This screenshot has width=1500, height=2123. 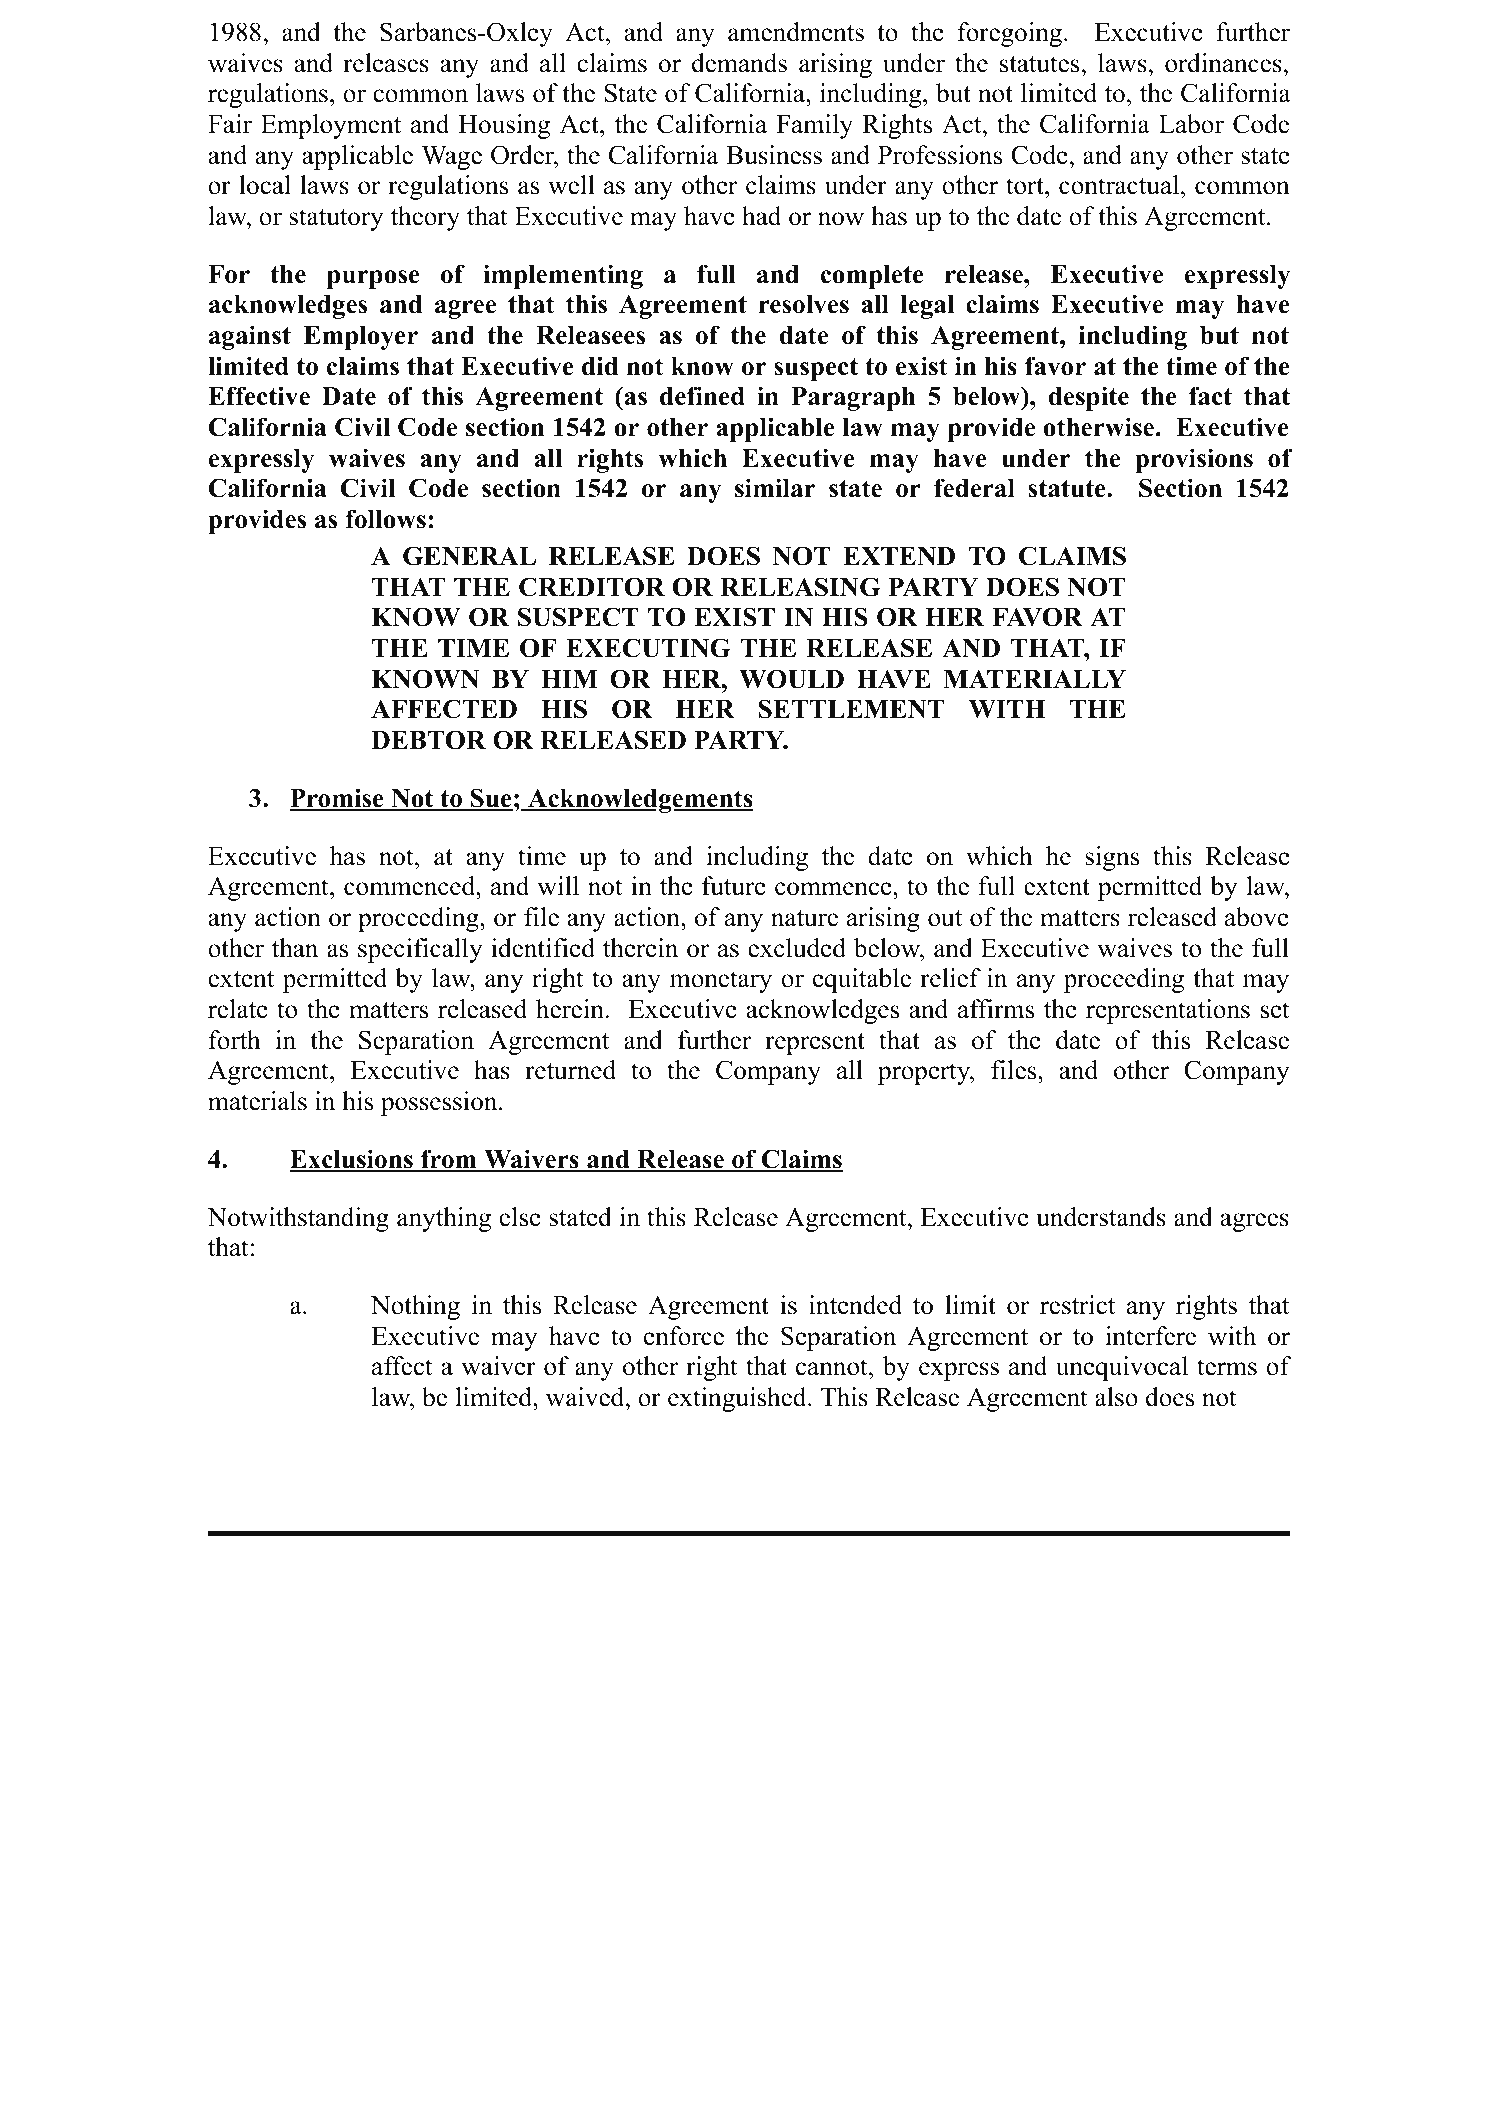 I want to click on returned, so click(x=570, y=1070).
